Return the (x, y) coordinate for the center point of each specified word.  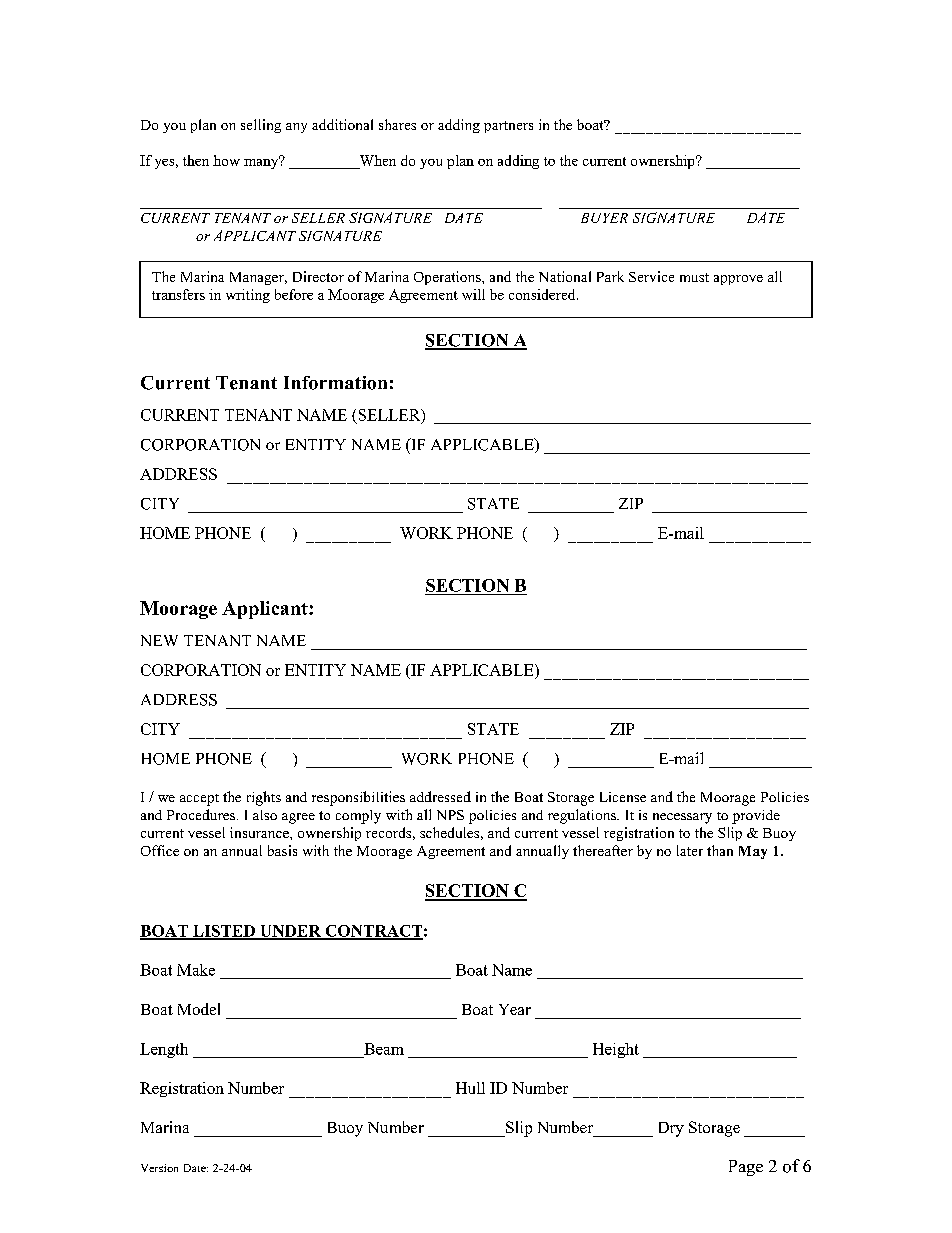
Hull (470, 1088)
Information (335, 383)
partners (508, 127)
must (694, 277)
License (623, 797)
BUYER (604, 218)
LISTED (224, 932)
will (473, 294)
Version (159, 1168)
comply (358, 817)
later (690, 850)
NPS (450, 815)
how (226, 160)
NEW (159, 640)
